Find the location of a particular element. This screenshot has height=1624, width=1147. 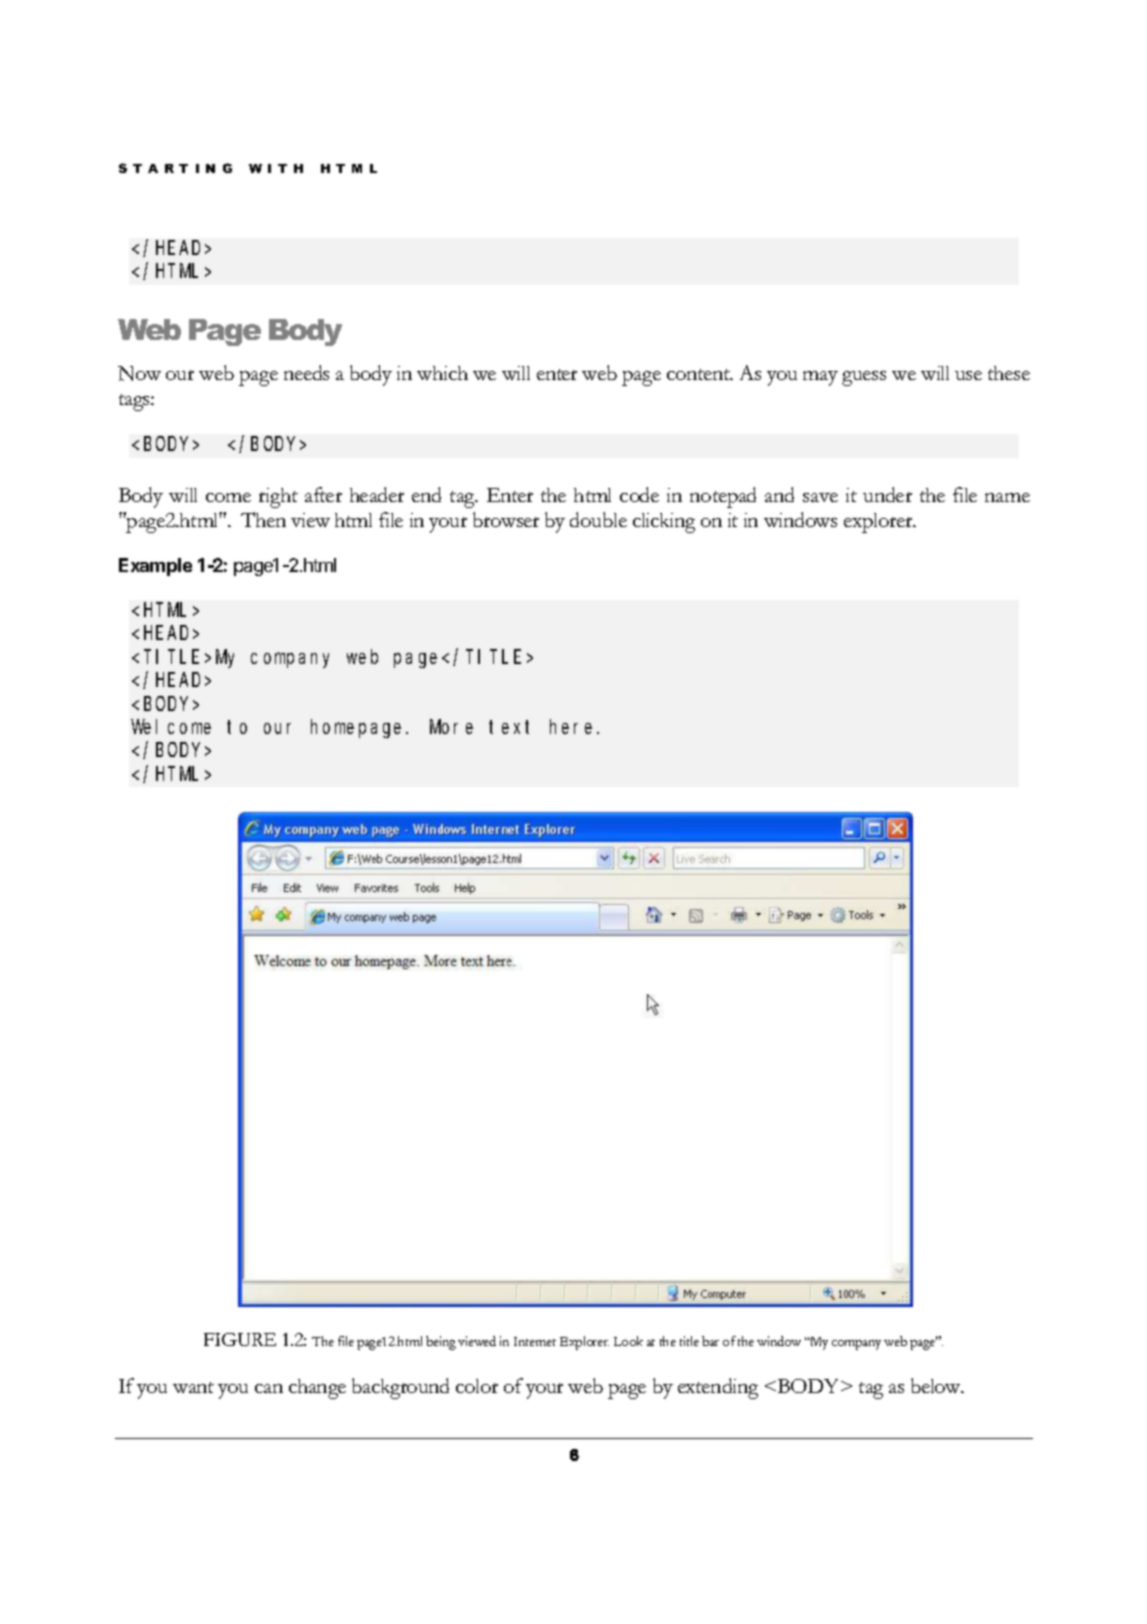

Look is located at coordinates (628, 1341).
